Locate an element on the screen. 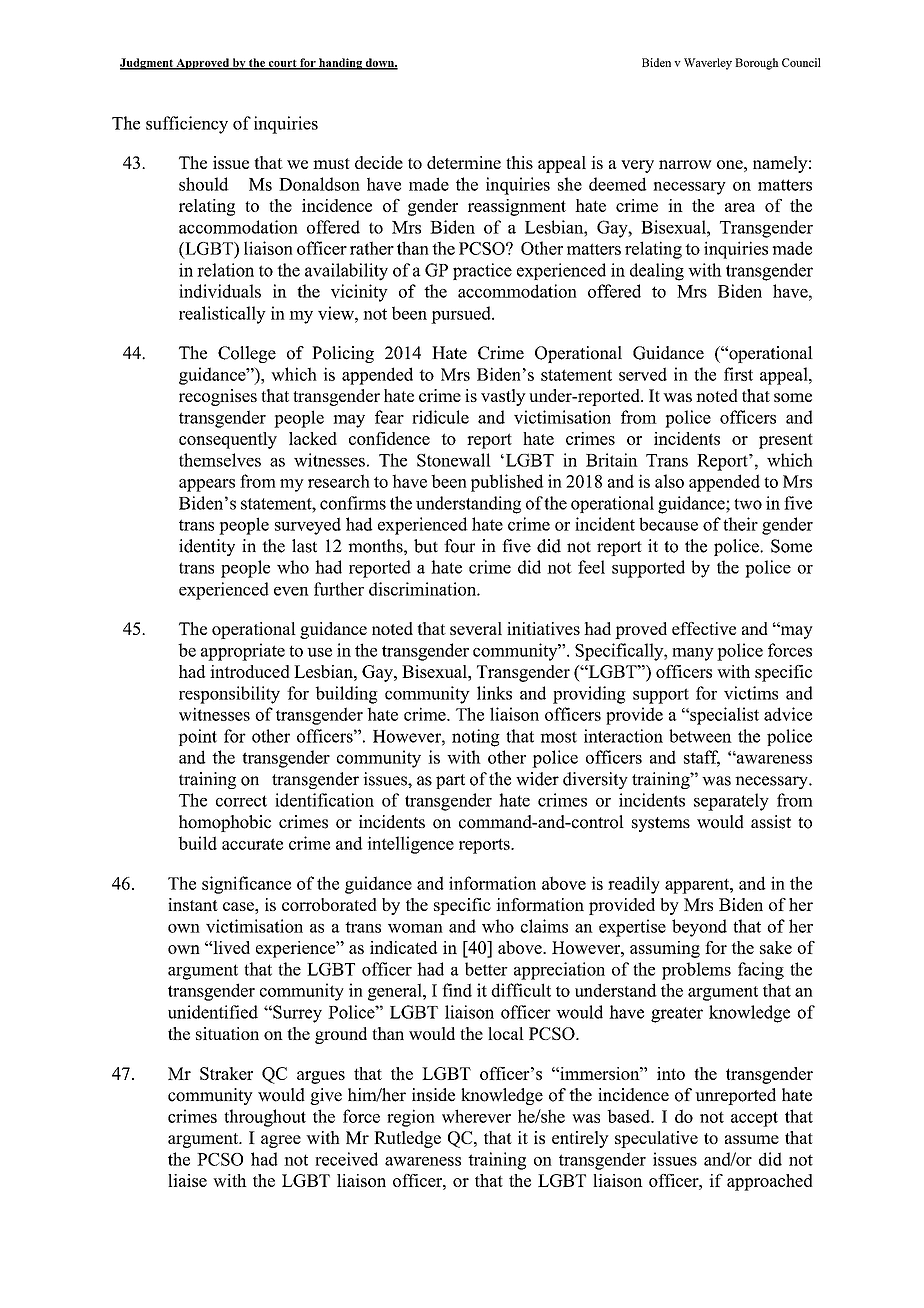 Image resolution: width=924 pixels, height=1308 pixels. several is located at coordinates (476, 628).
